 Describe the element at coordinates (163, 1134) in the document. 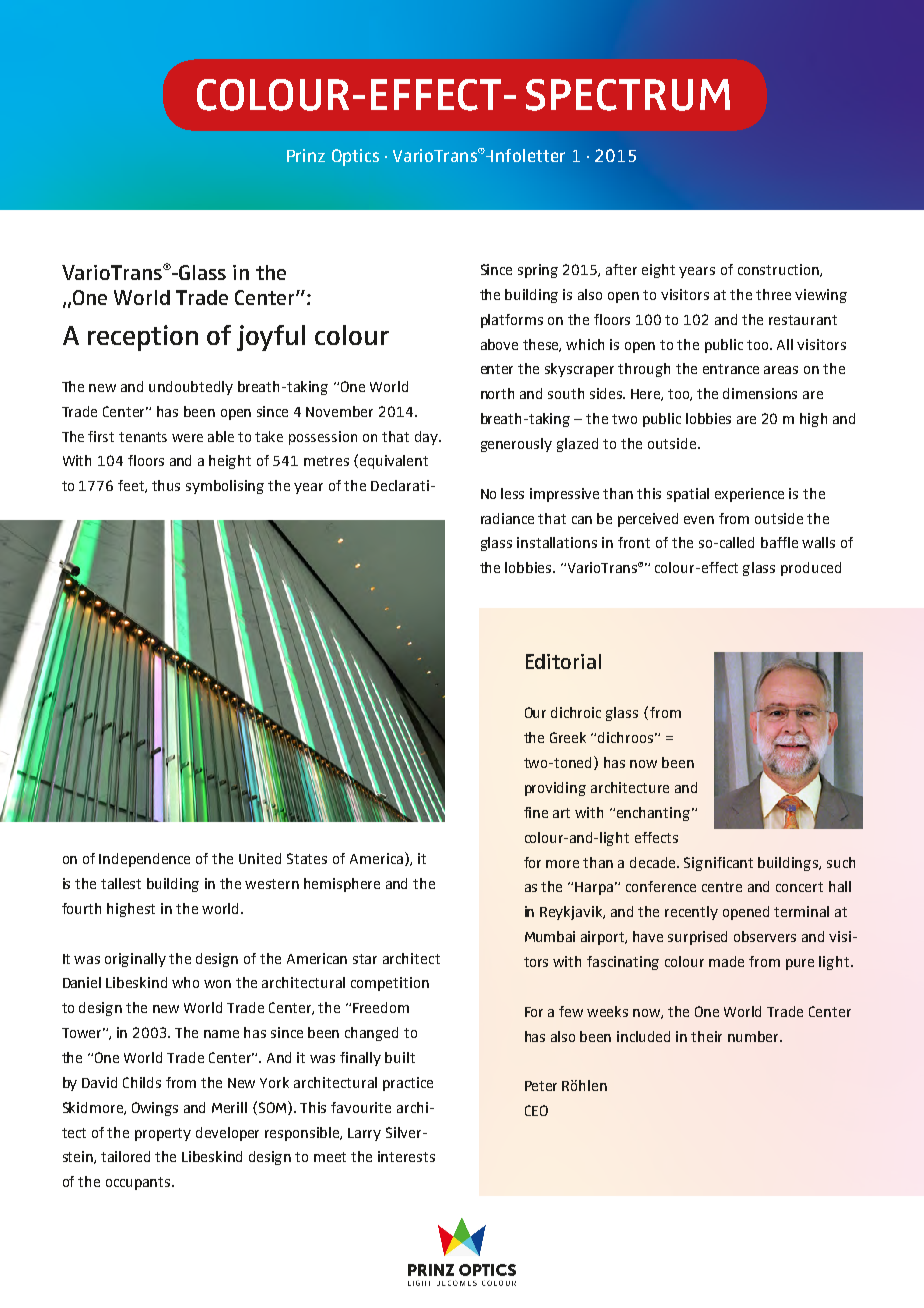

I see `property` at that location.
